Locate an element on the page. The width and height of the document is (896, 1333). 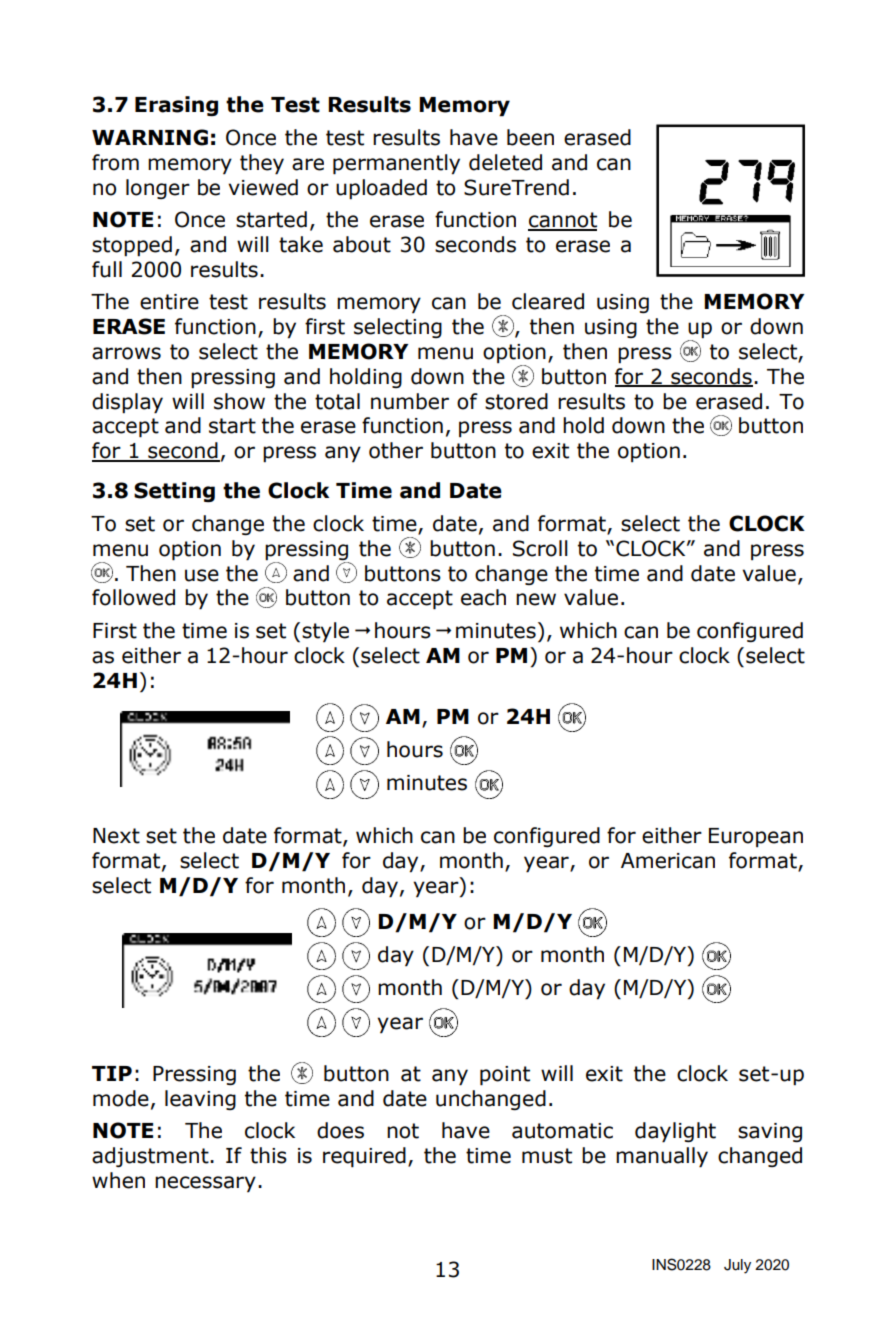
WARNING is located at coordinates (150, 137).
